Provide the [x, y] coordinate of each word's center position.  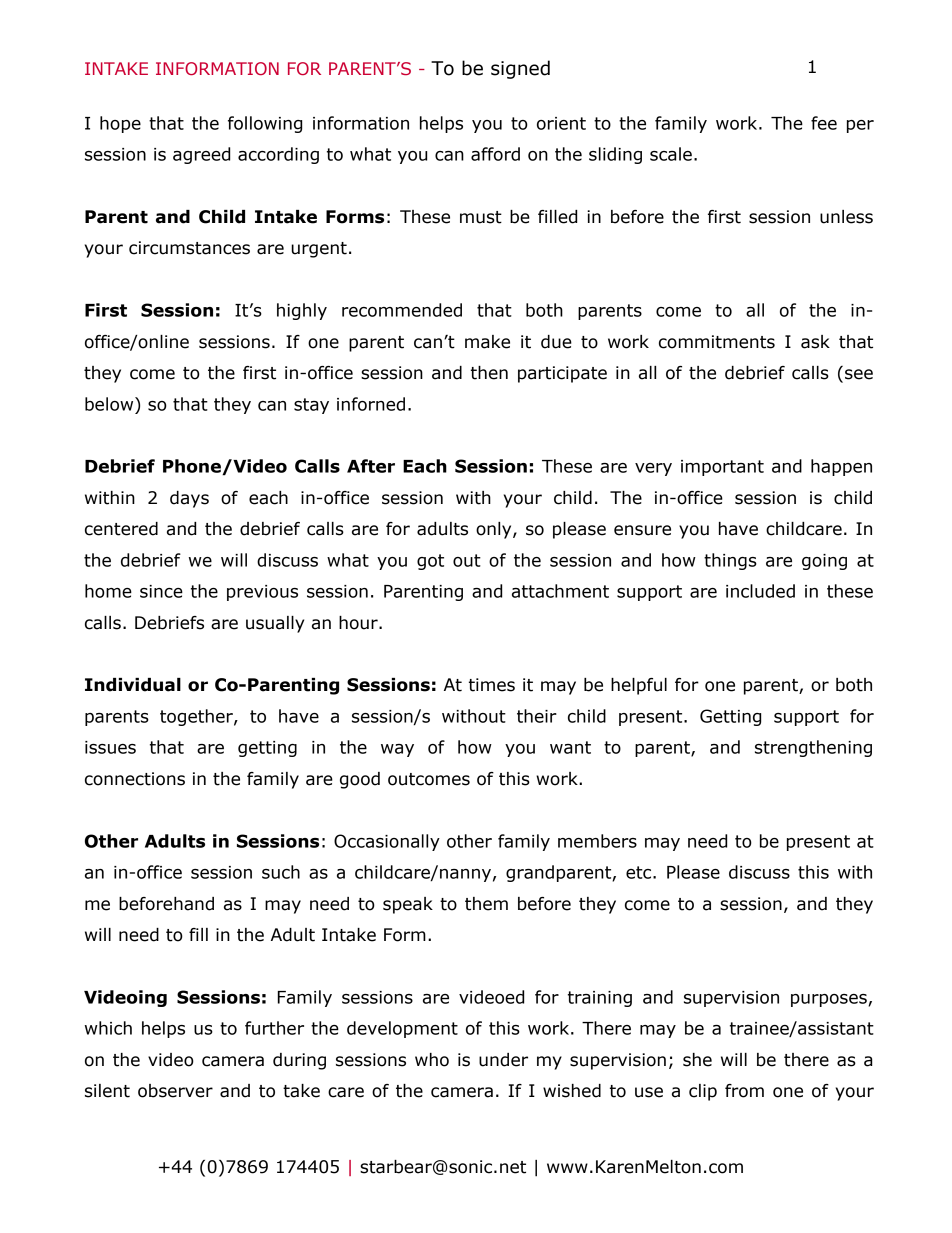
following [265, 124]
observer [175, 1091]
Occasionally [387, 842]
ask [815, 342]
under [503, 1060]
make [487, 342]
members [597, 841]
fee [824, 123]
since [161, 591]
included [760, 591]
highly [302, 311]
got [430, 562]
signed [520, 69]
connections [135, 779]
